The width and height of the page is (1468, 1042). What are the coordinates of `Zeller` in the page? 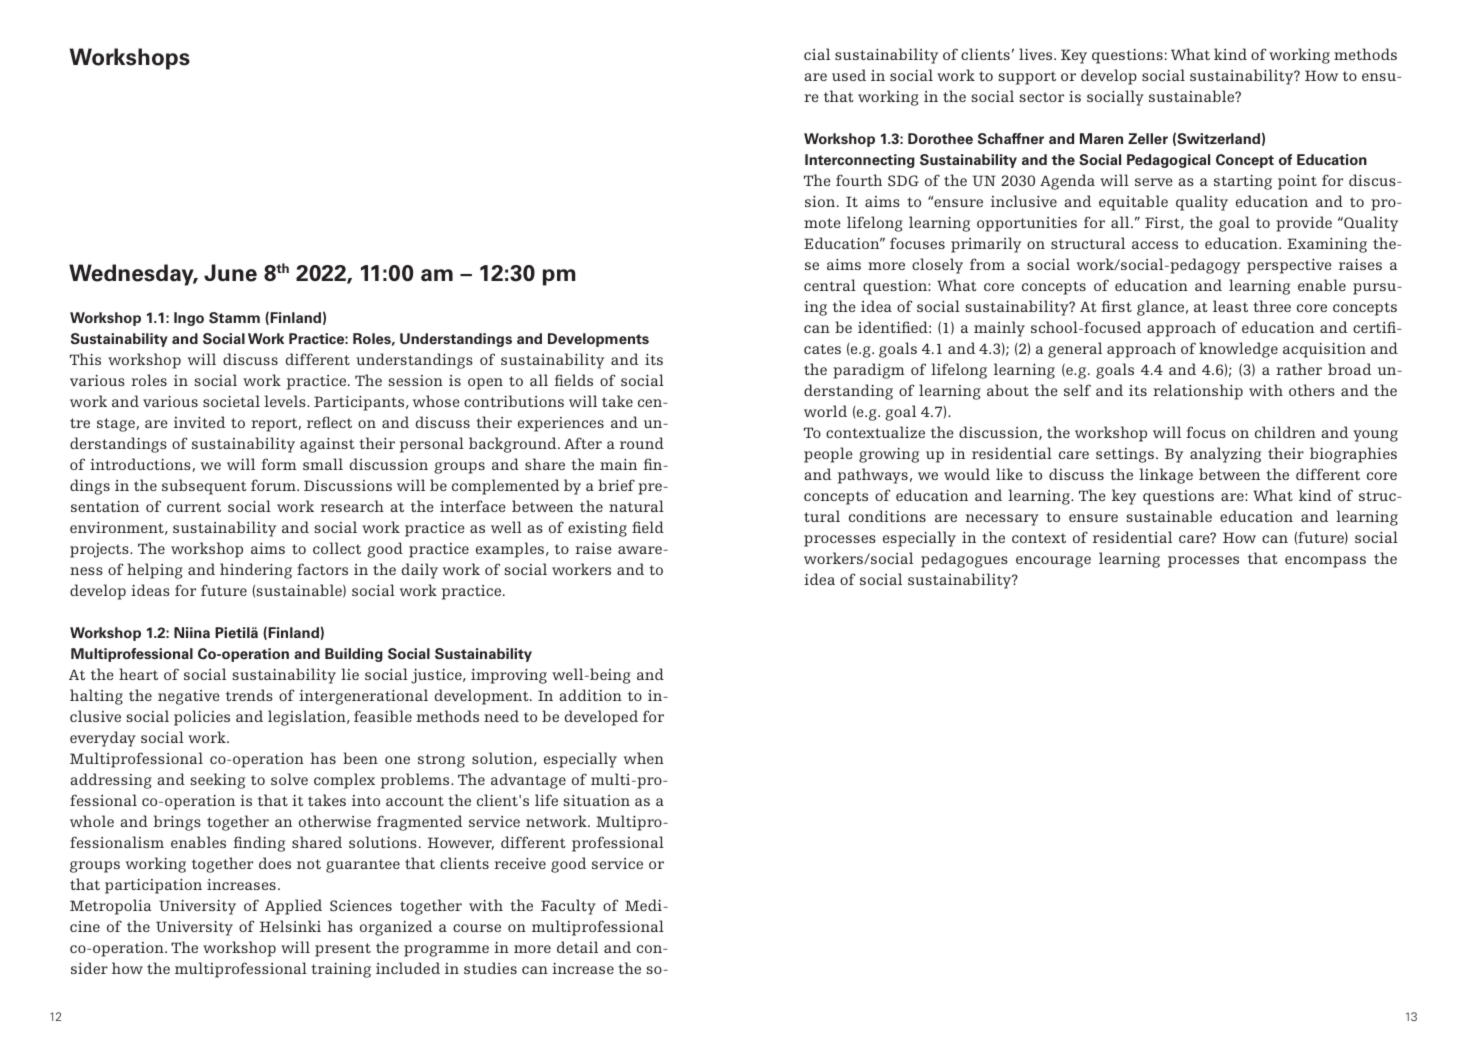 It's located at (1148, 139).
